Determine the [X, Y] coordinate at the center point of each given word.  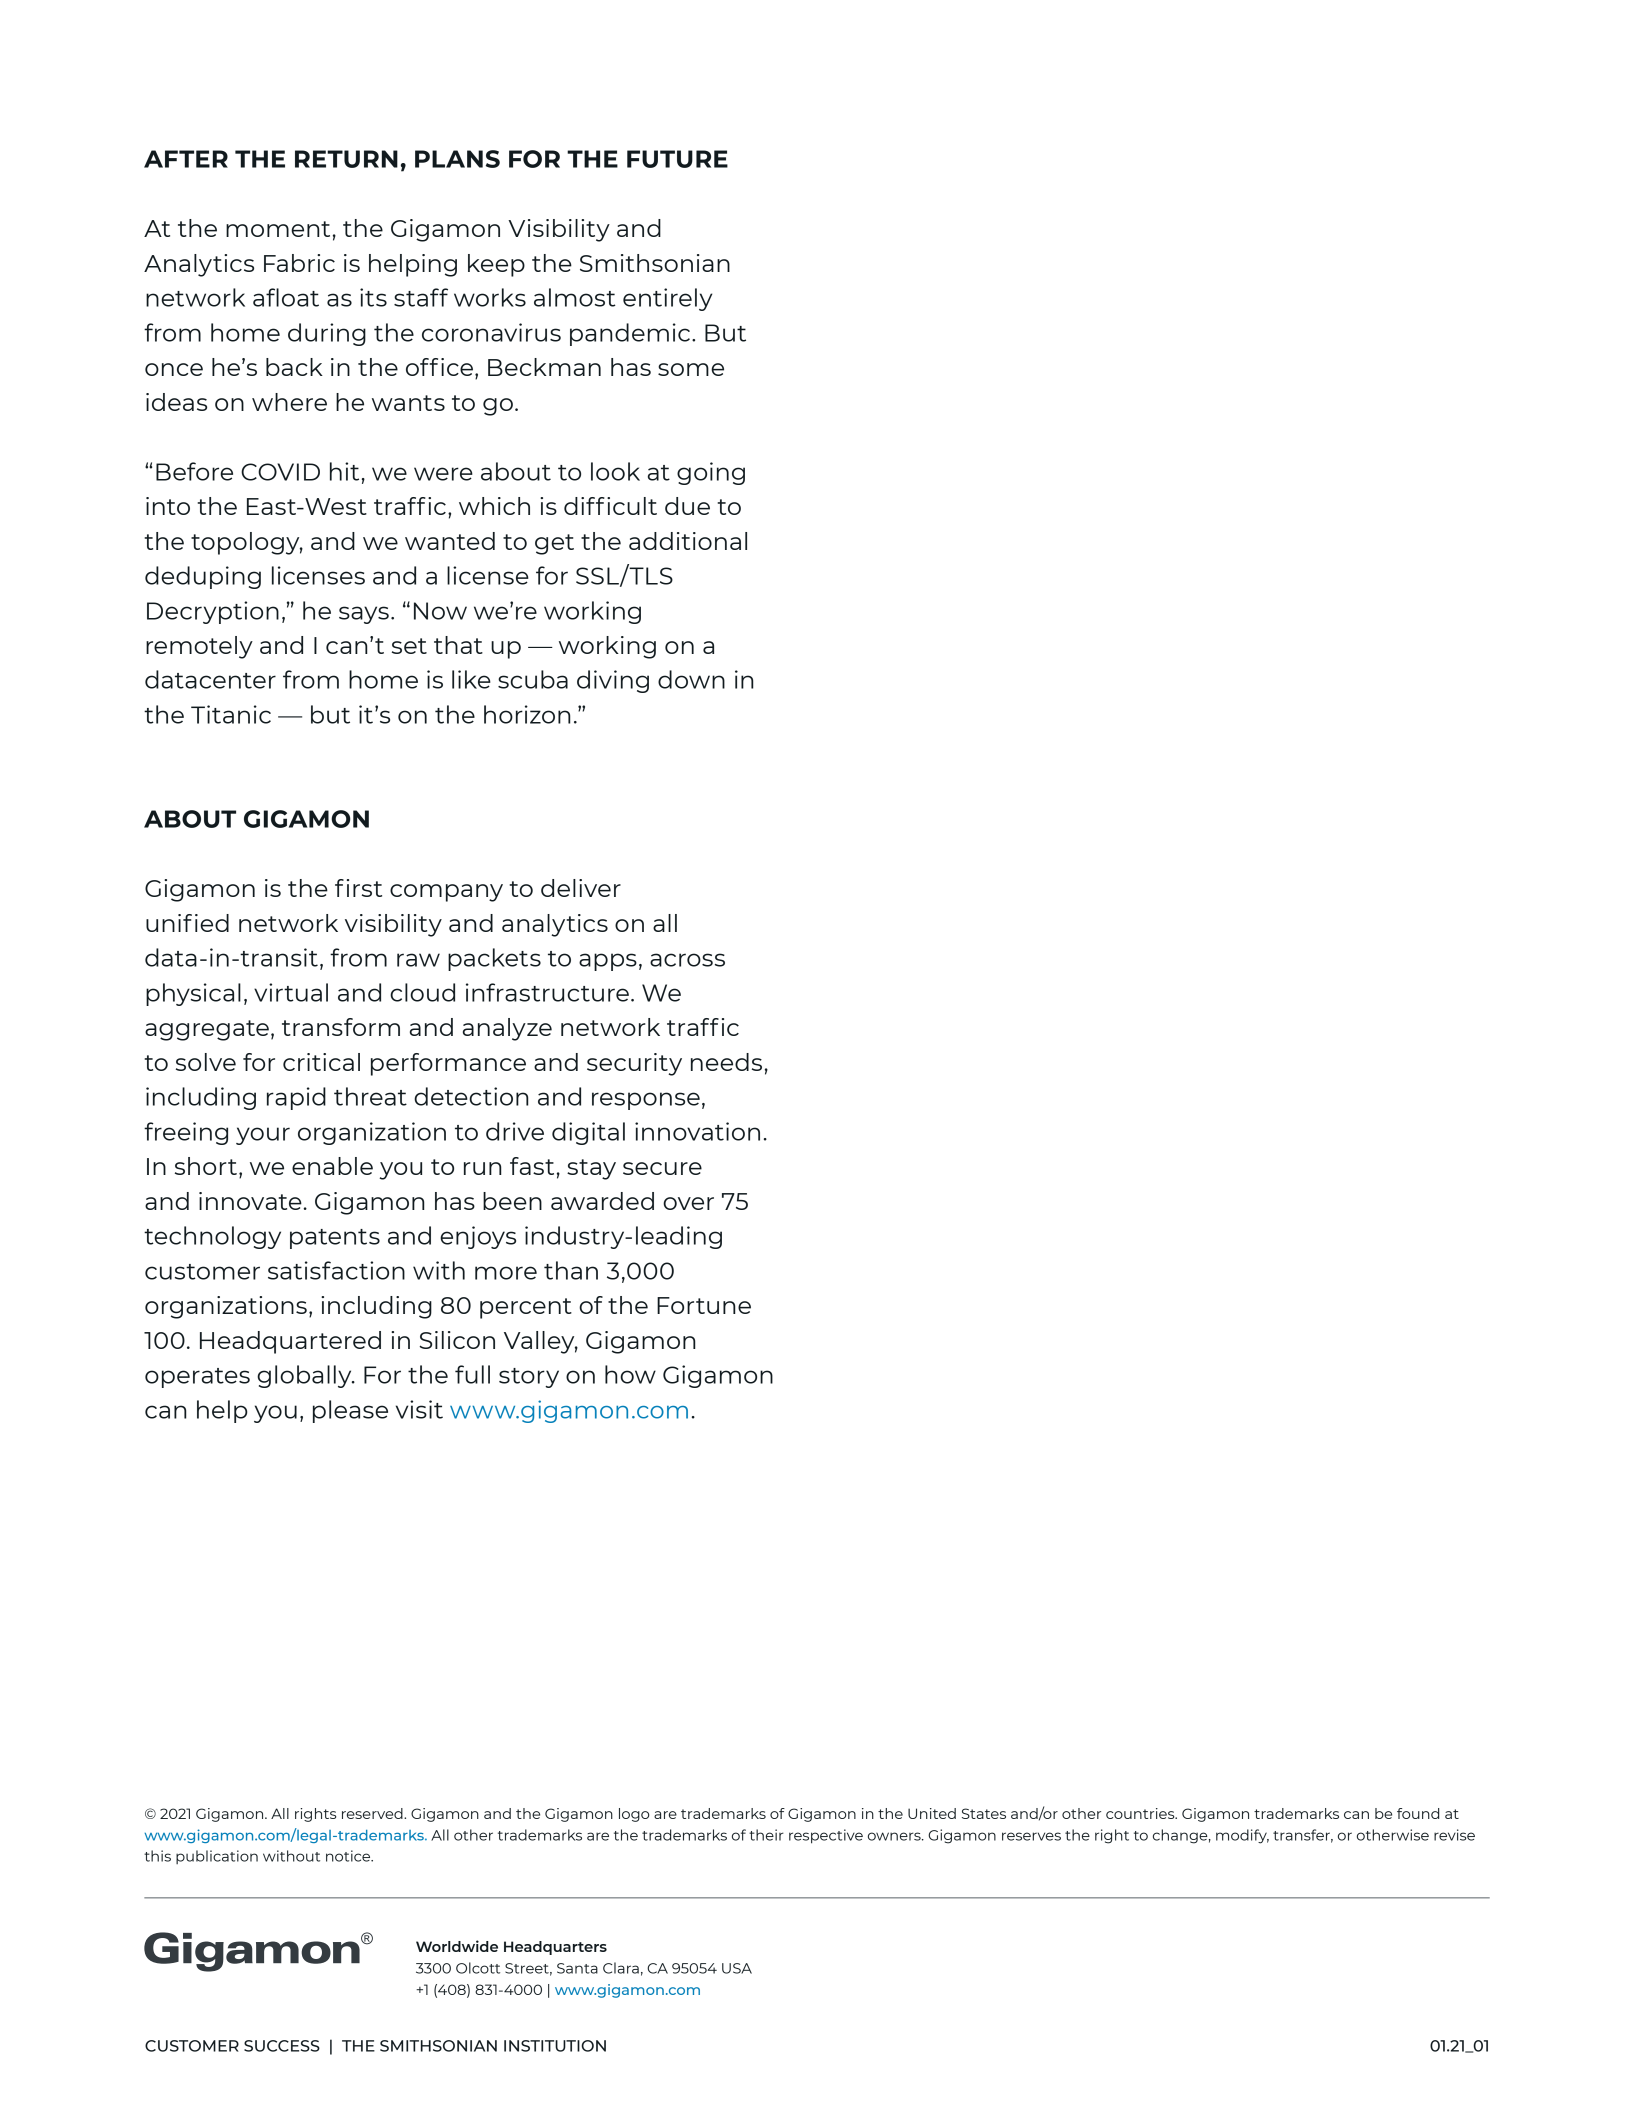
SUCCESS [282, 2046]
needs [726, 1062]
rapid [296, 1098]
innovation [697, 1131]
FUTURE [677, 159]
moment [278, 229]
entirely [667, 299]
